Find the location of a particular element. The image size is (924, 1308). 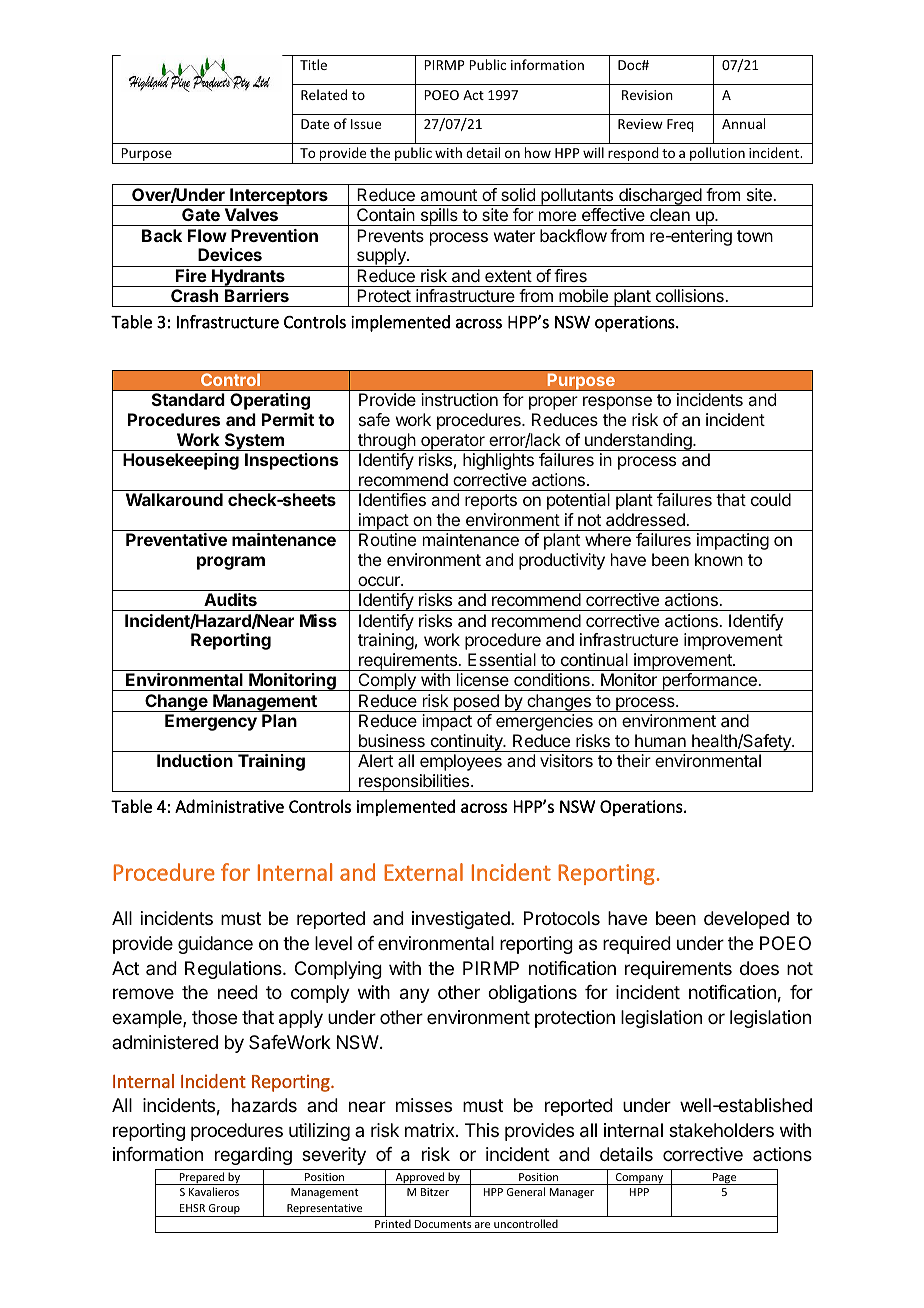

External is located at coordinates (423, 872).
